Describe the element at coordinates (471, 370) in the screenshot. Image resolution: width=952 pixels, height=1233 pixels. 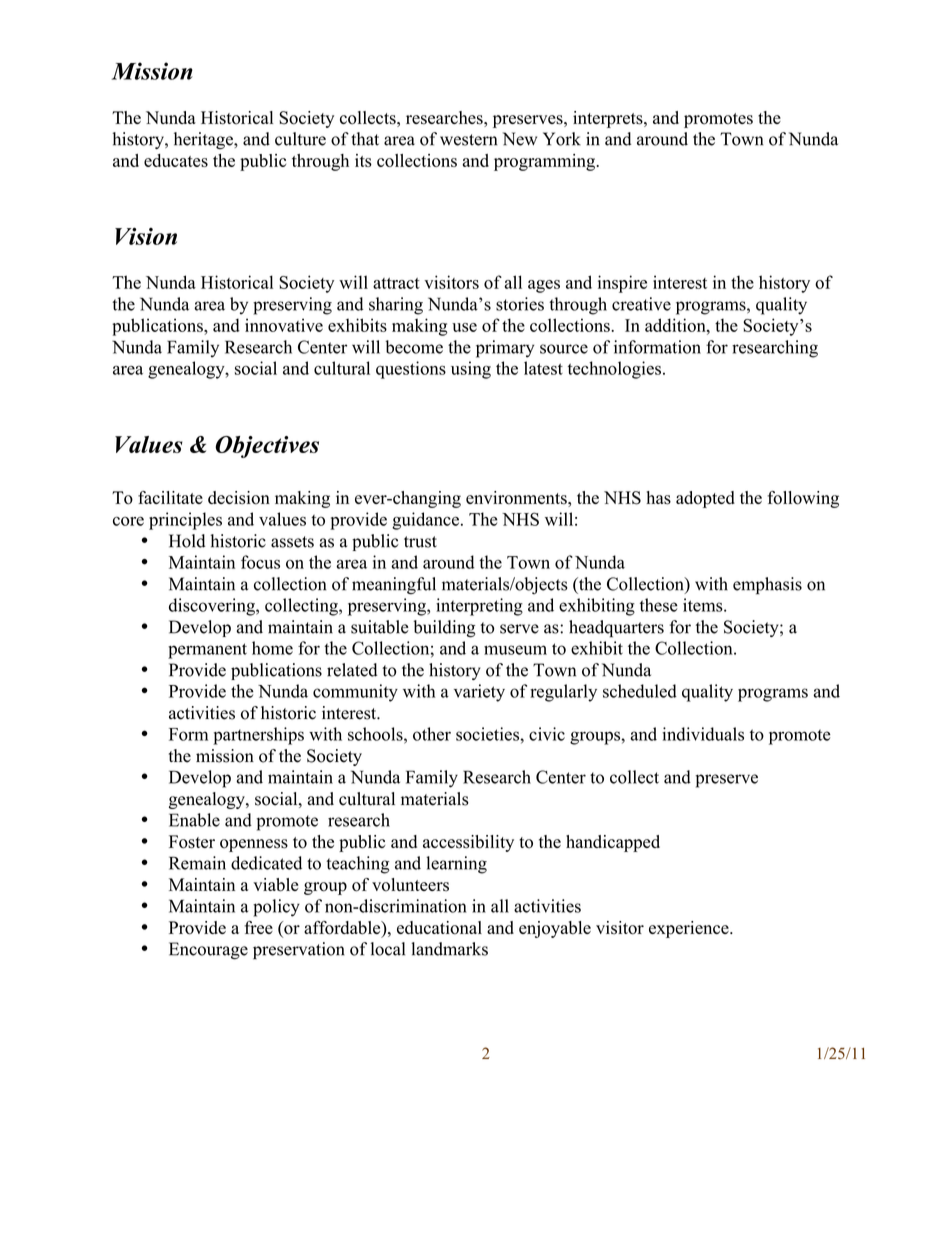
I see `using` at that location.
